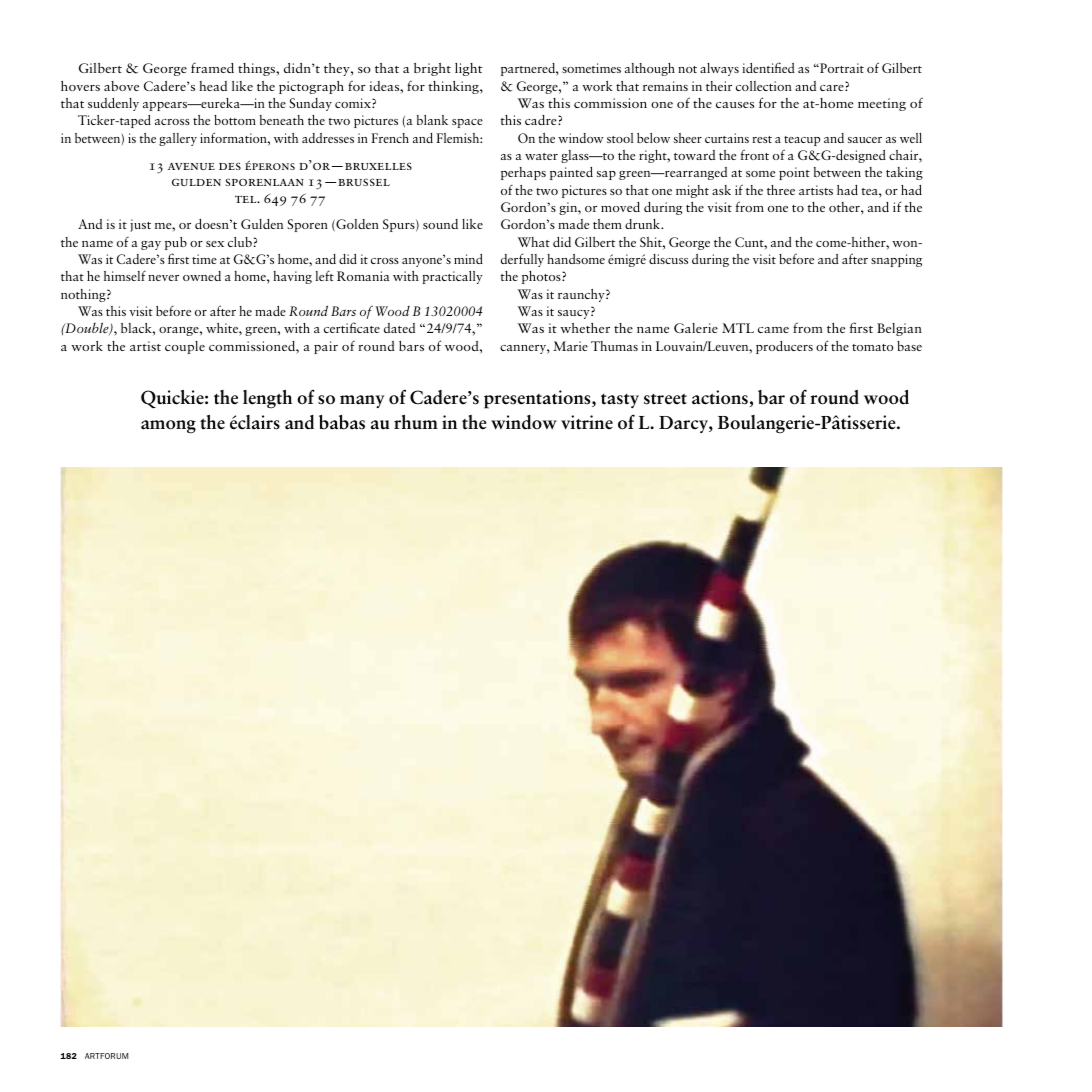  I want to click on came, so click(773, 330).
